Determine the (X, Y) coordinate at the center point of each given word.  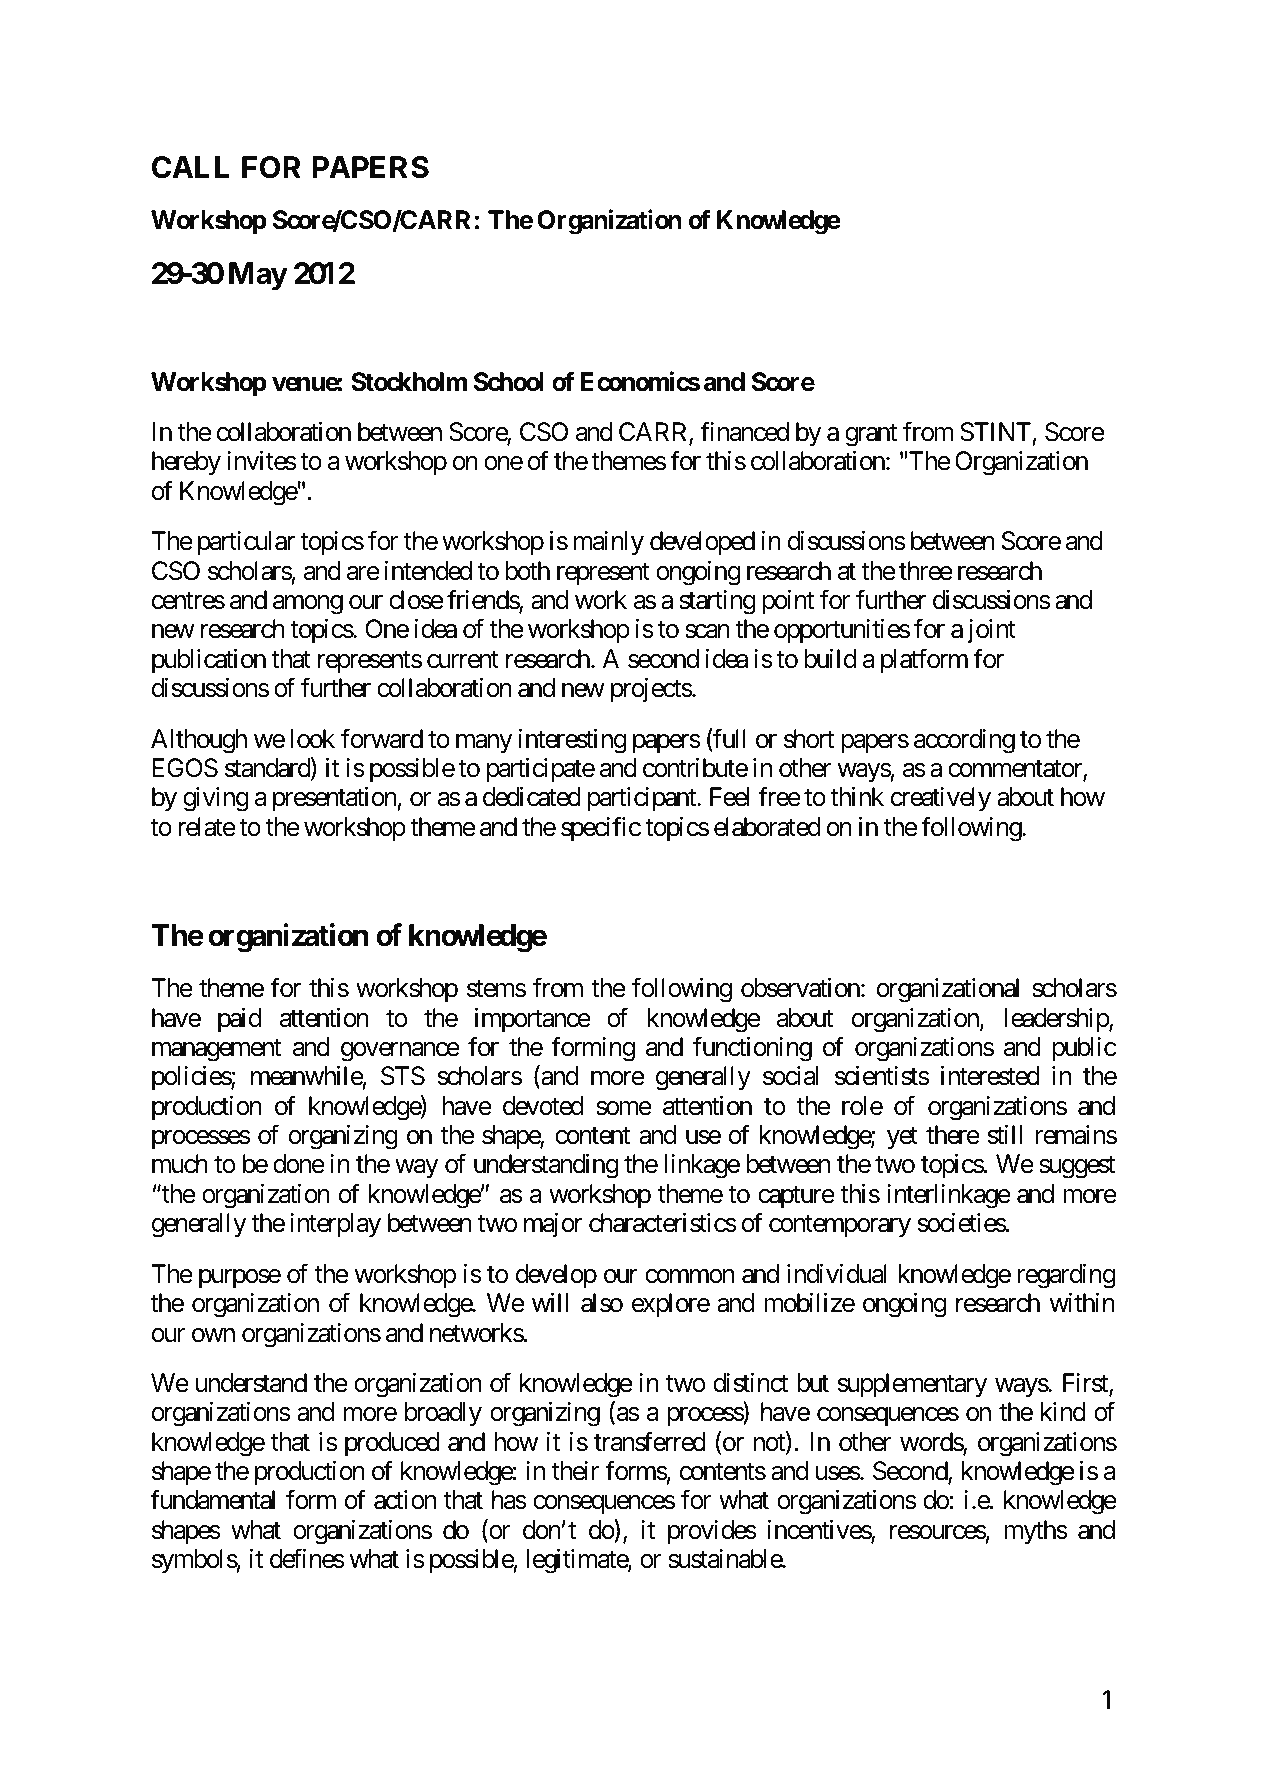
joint (991, 631)
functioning (752, 1049)
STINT (995, 432)
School (509, 382)
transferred (650, 1441)
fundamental (212, 1500)
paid (239, 1020)
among (308, 605)
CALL (190, 167)
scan (707, 632)
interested (990, 1076)
